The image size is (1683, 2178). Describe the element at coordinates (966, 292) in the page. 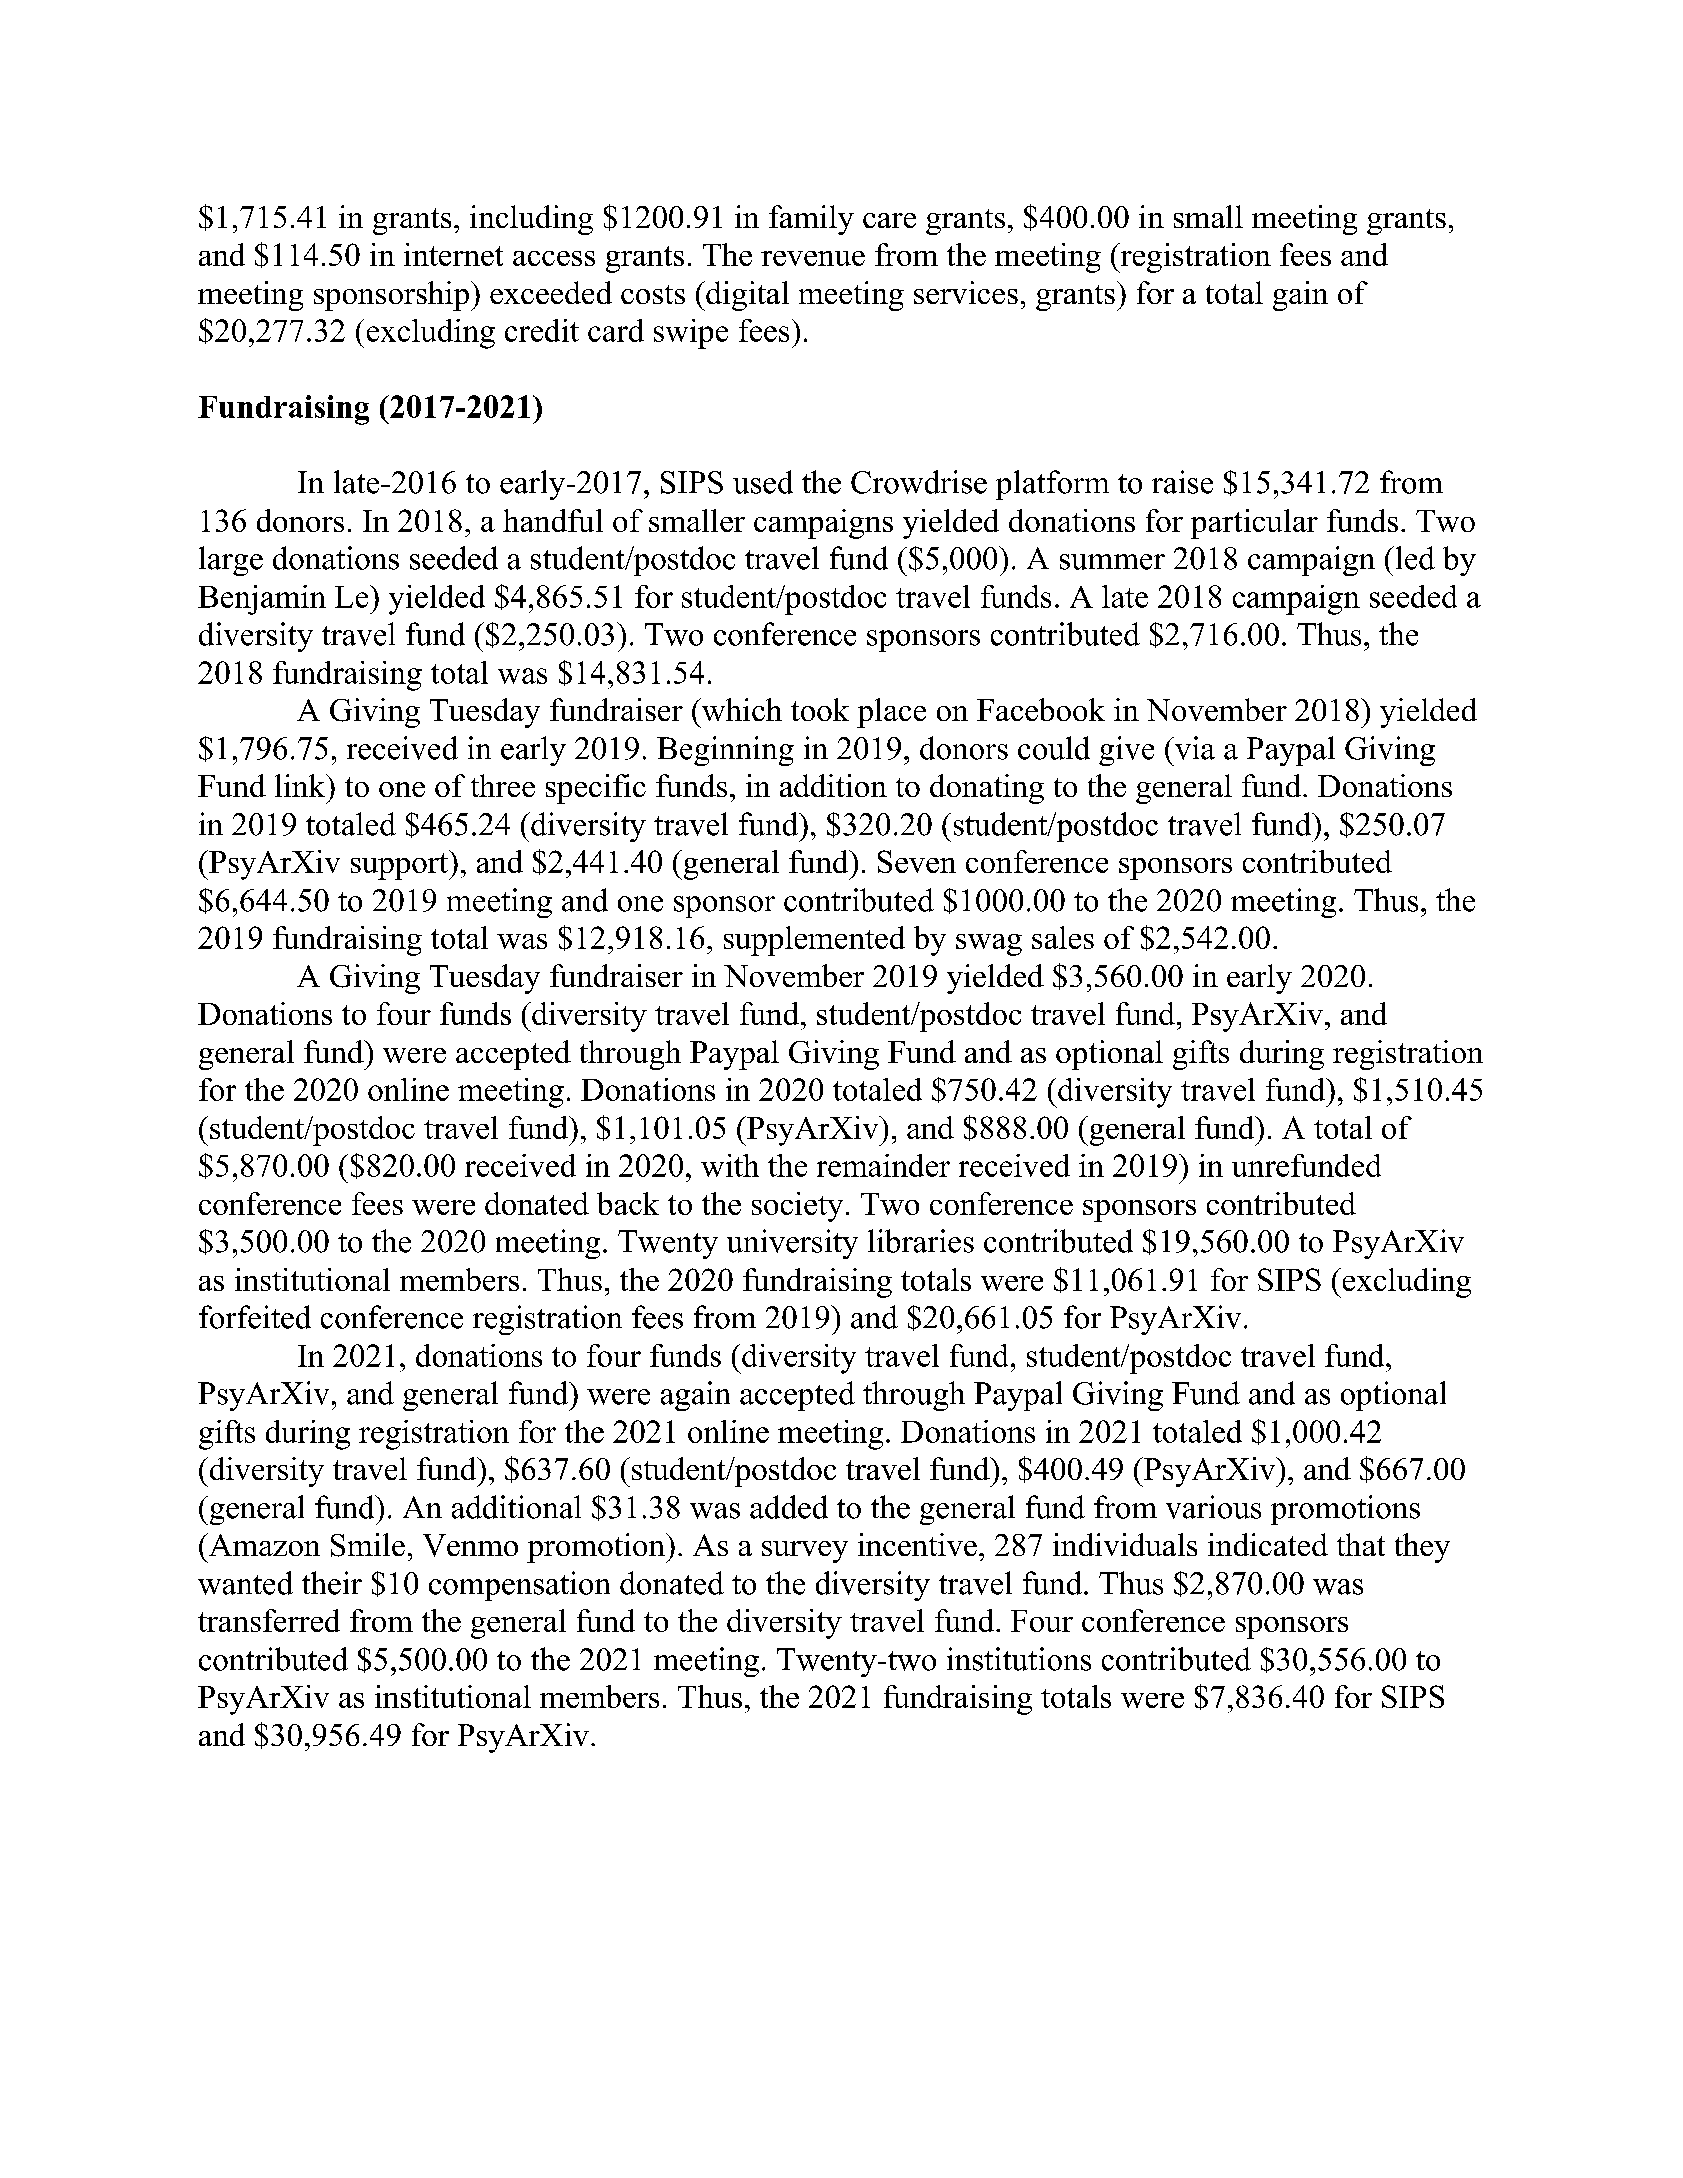

I see `services` at that location.
